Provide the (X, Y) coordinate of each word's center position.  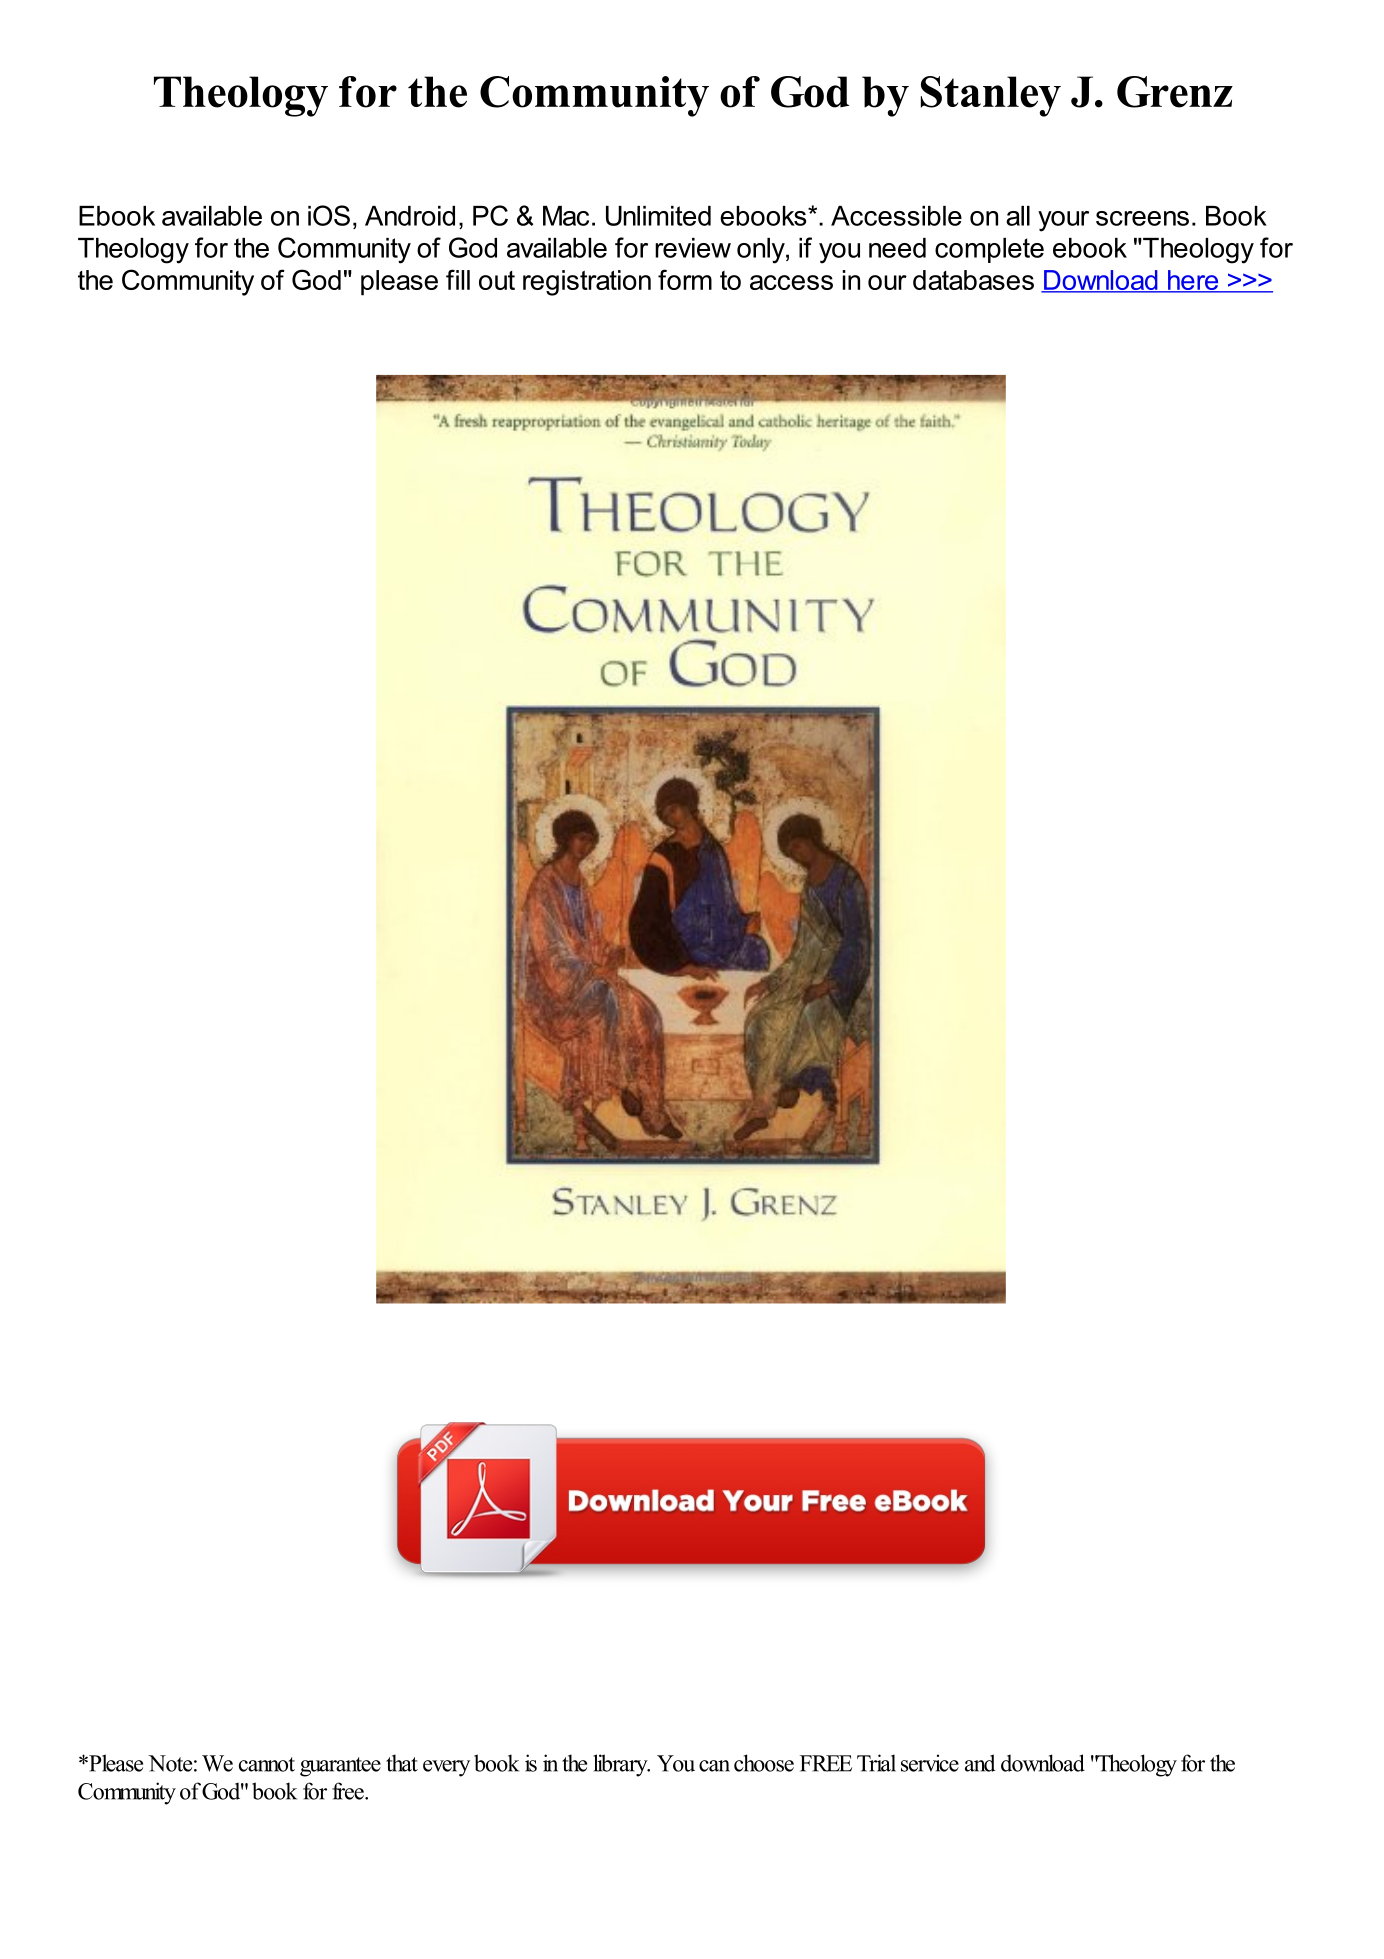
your (1063, 221)
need (897, 248)
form (685, 279)
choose (764, 1763)
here (1193, 281)
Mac (566, 216)
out (497, 280)
